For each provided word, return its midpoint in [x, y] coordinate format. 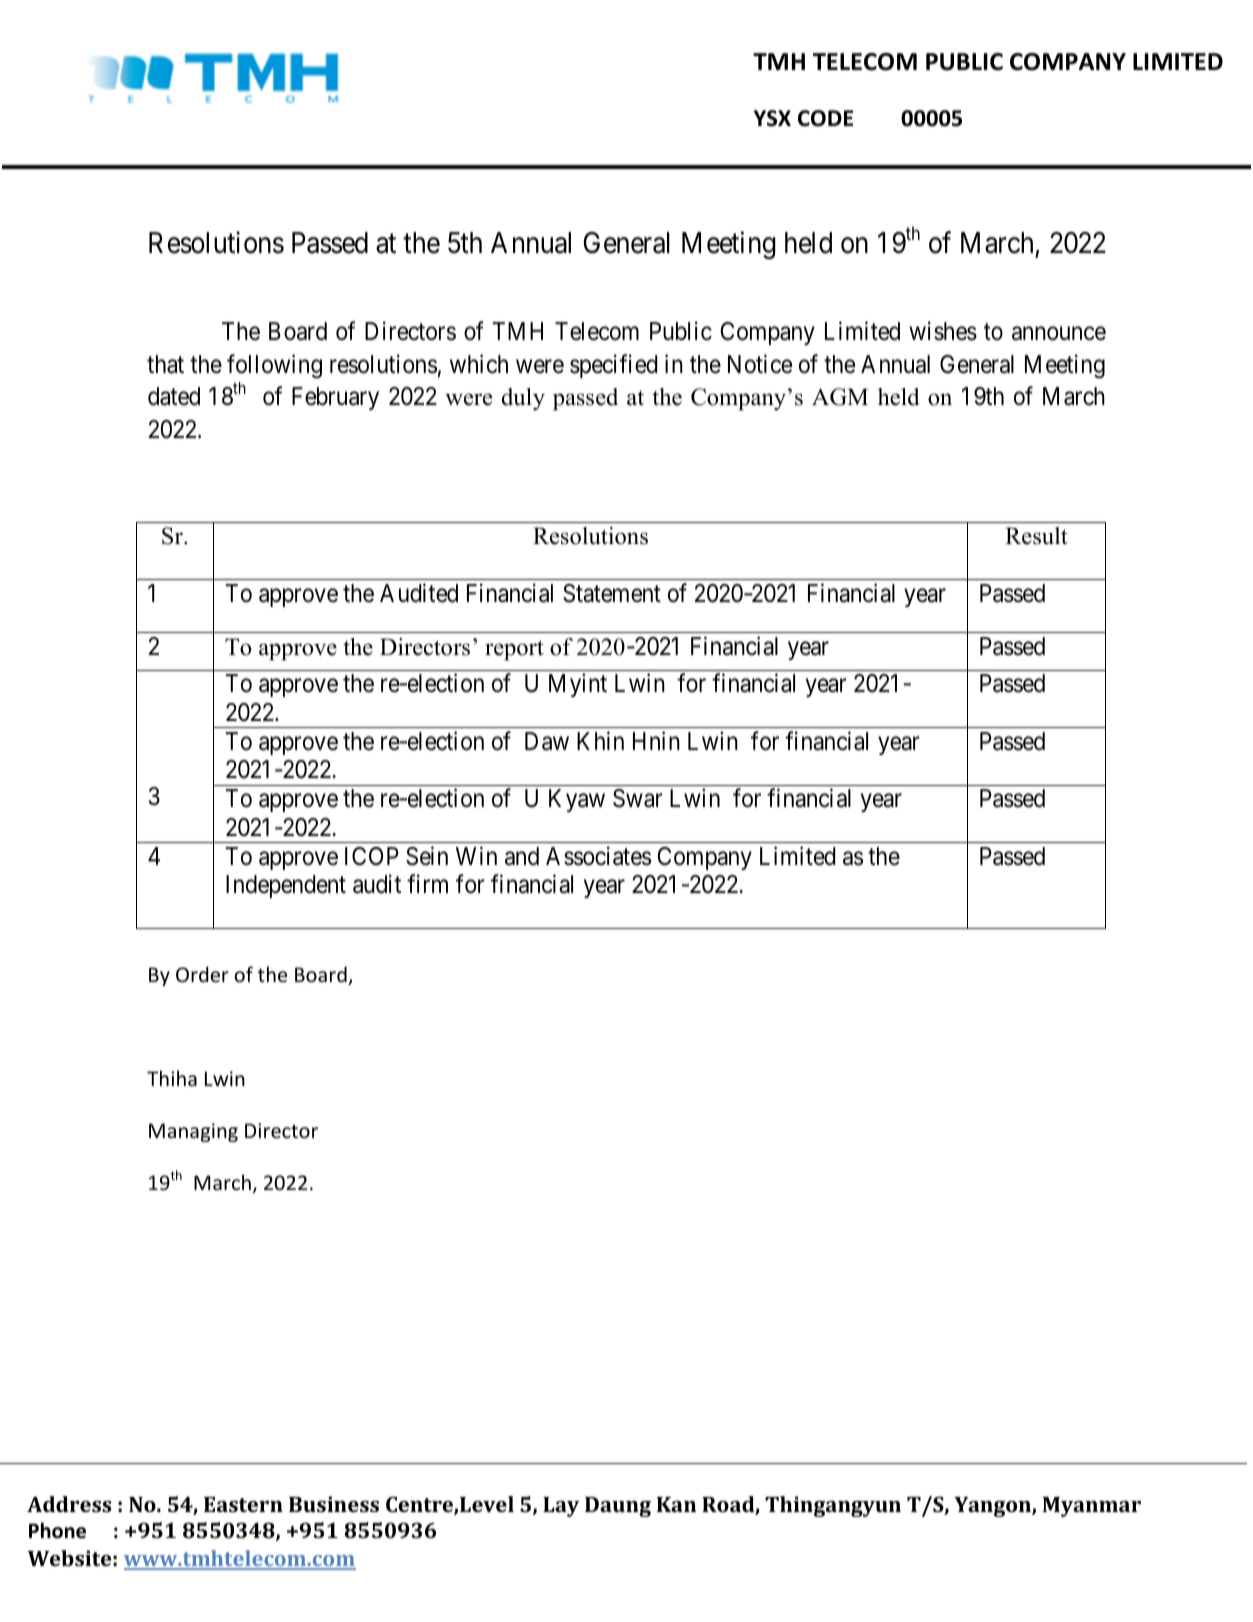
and [522, 856]
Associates [598, 856]
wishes [943, 331]
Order [202, 974]
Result [1036, 536]
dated [174, 396]
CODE [825, 118]
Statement [612, 593]
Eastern [243, 1504]
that [165, 364]
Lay [561, 1507]
